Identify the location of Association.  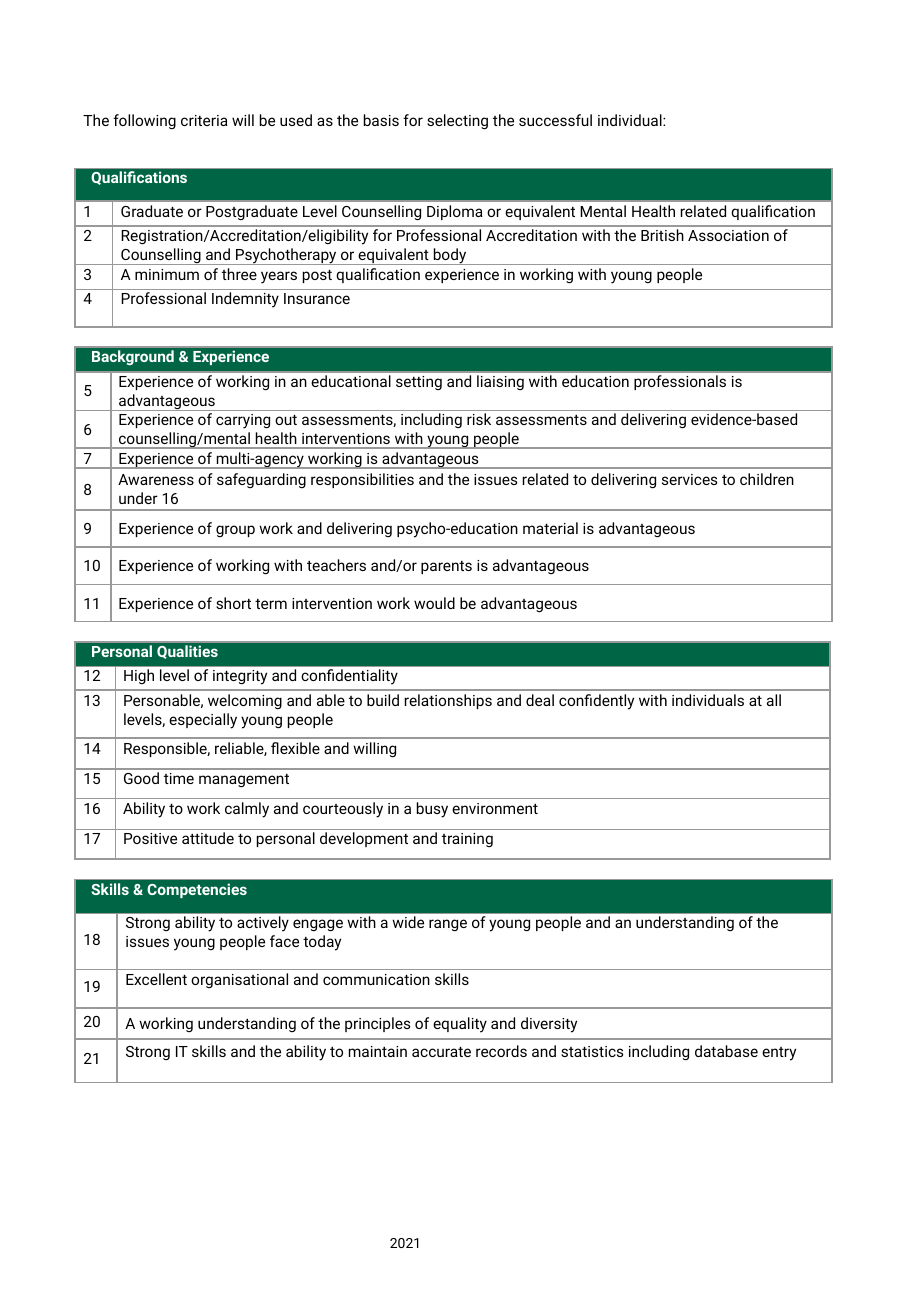
(728, 235).
